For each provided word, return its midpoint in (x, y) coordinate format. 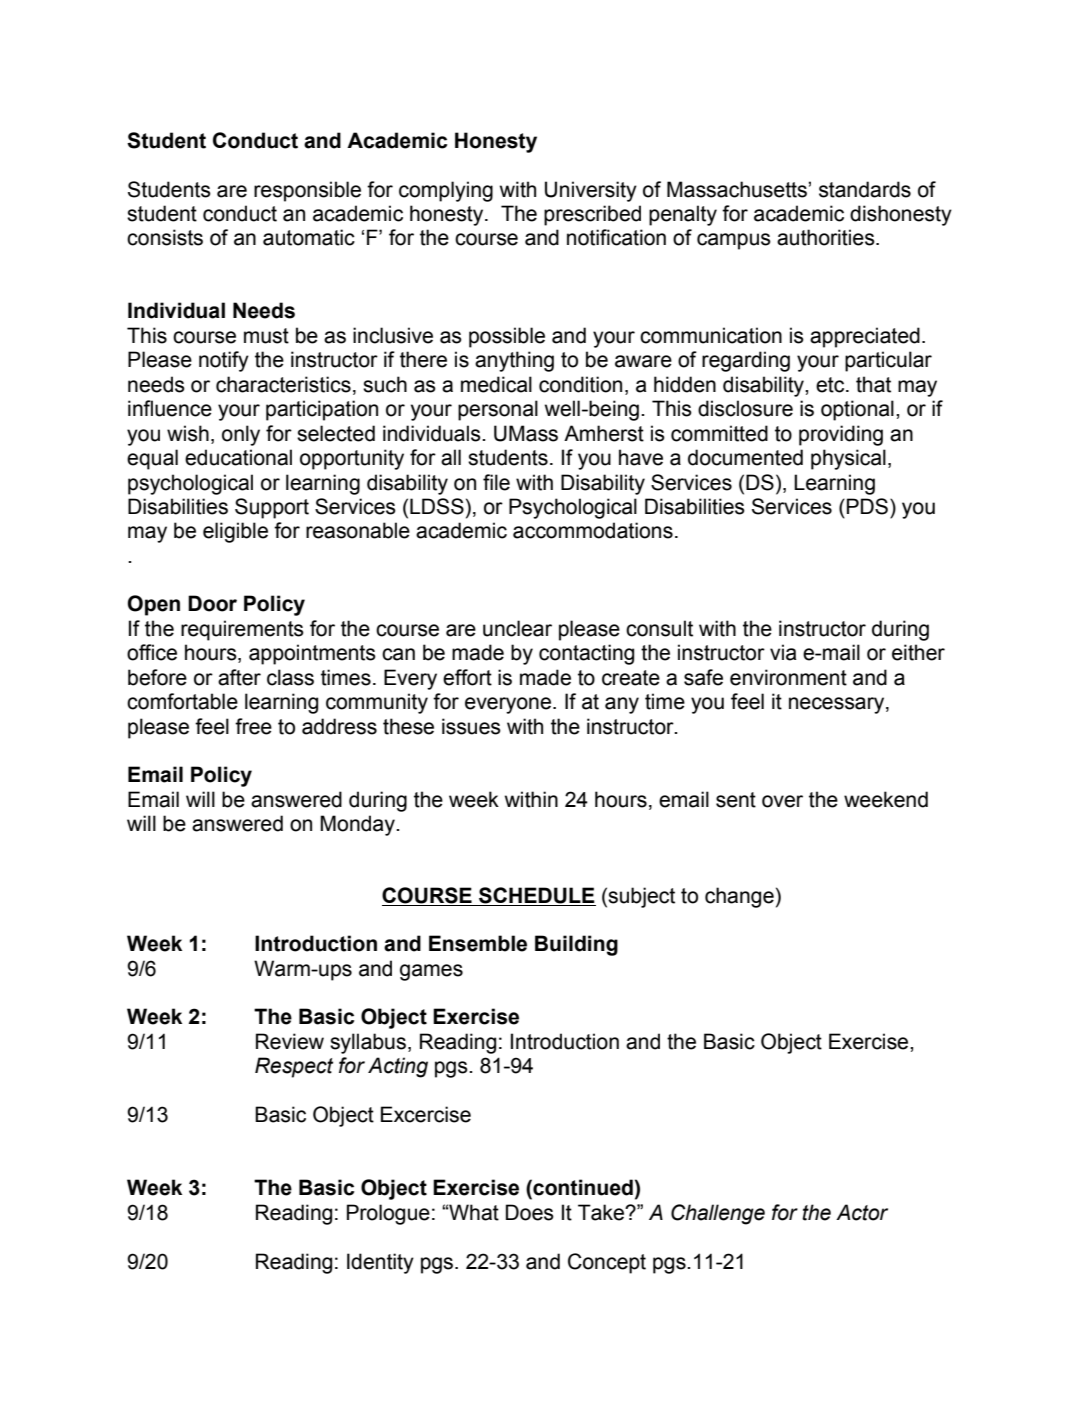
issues (471, 726)
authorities (827, 237)
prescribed (592, 215)
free (253, 726)
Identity (380, 1263)
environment (788, 677)
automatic (309, 237)
